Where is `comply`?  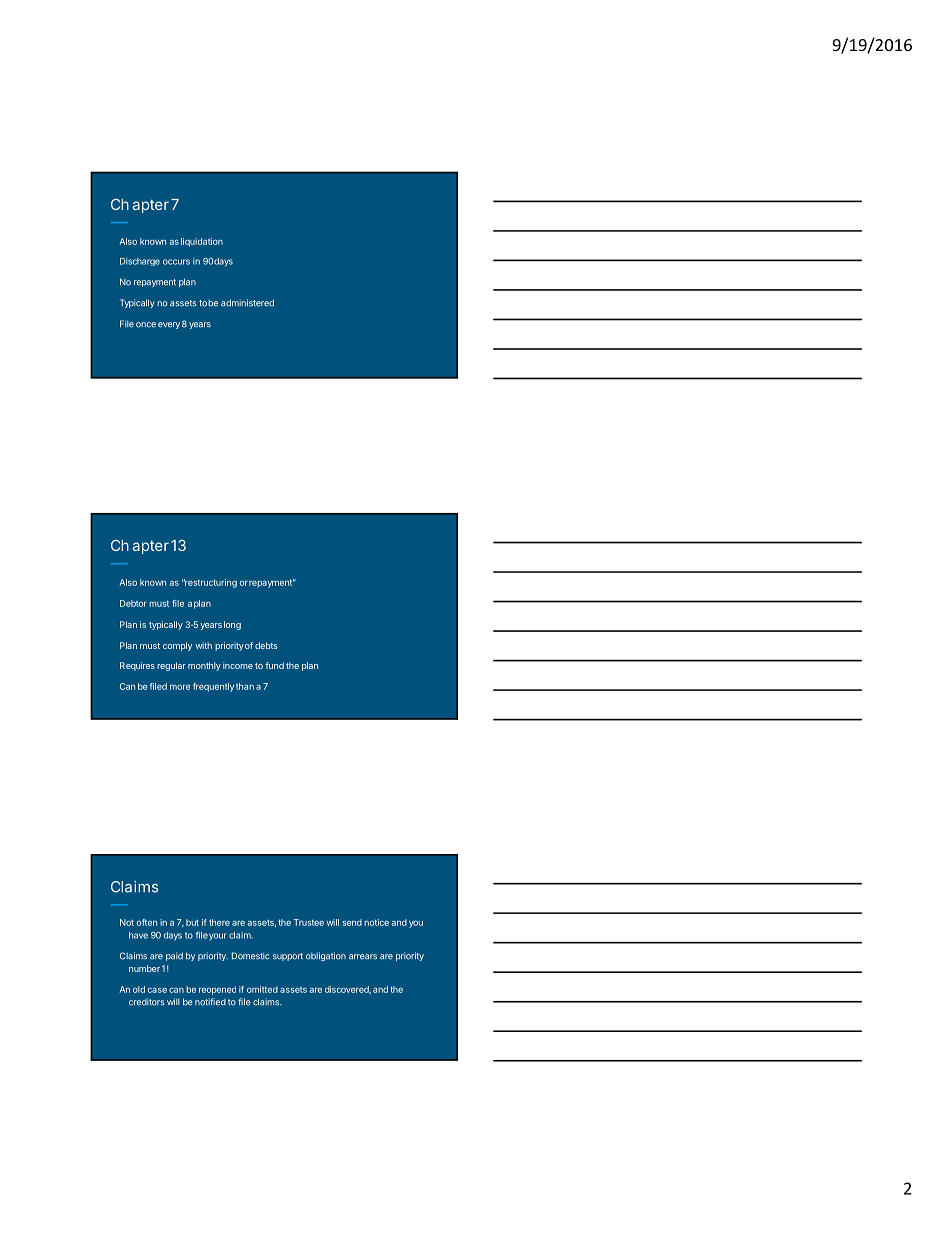
comply is located at coordinates (177, 646).
